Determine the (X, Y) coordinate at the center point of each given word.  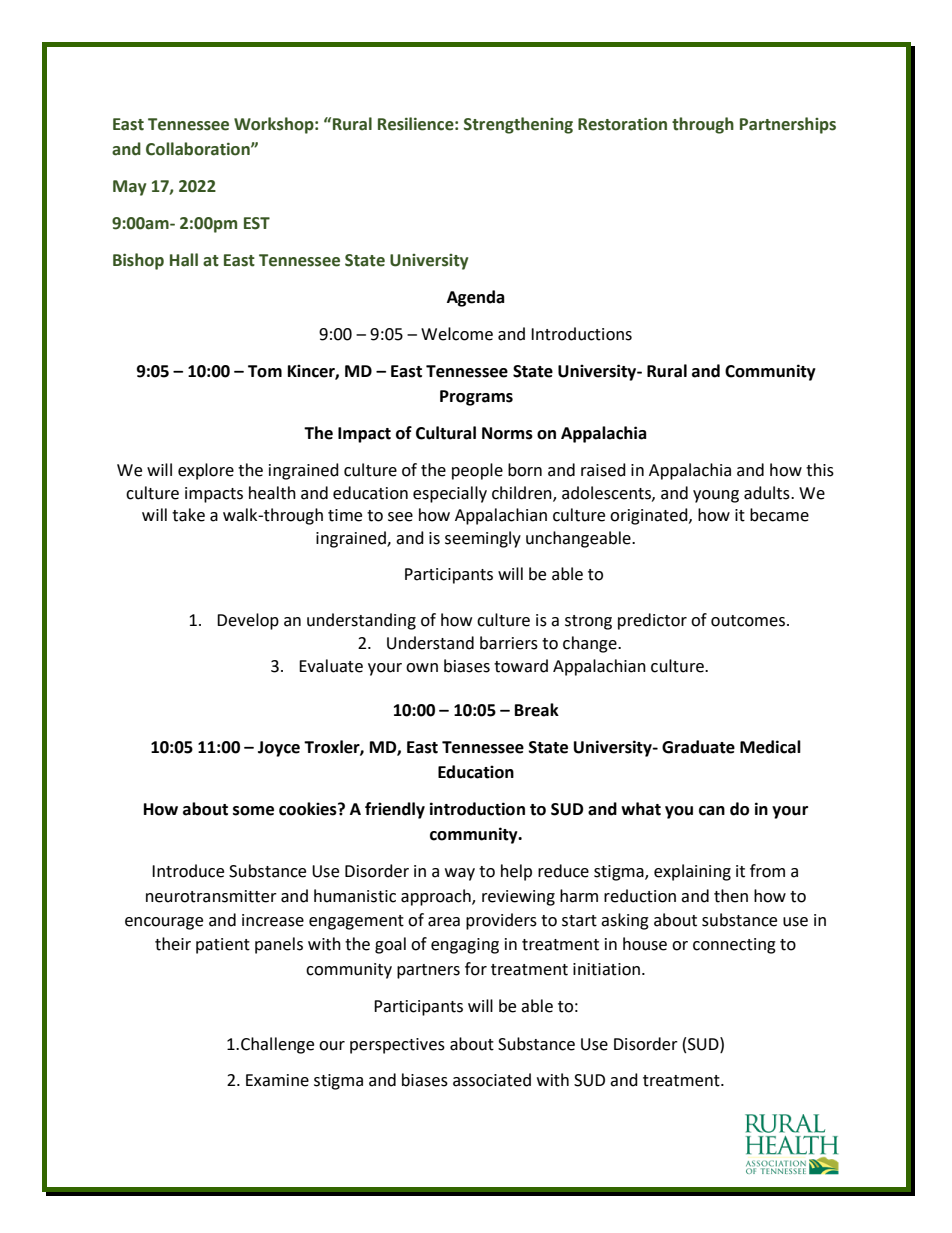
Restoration (622, 124)
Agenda (476, 298)
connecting (734, 946)
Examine (277, 1080)
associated (492, 1080)
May (129, 188)
